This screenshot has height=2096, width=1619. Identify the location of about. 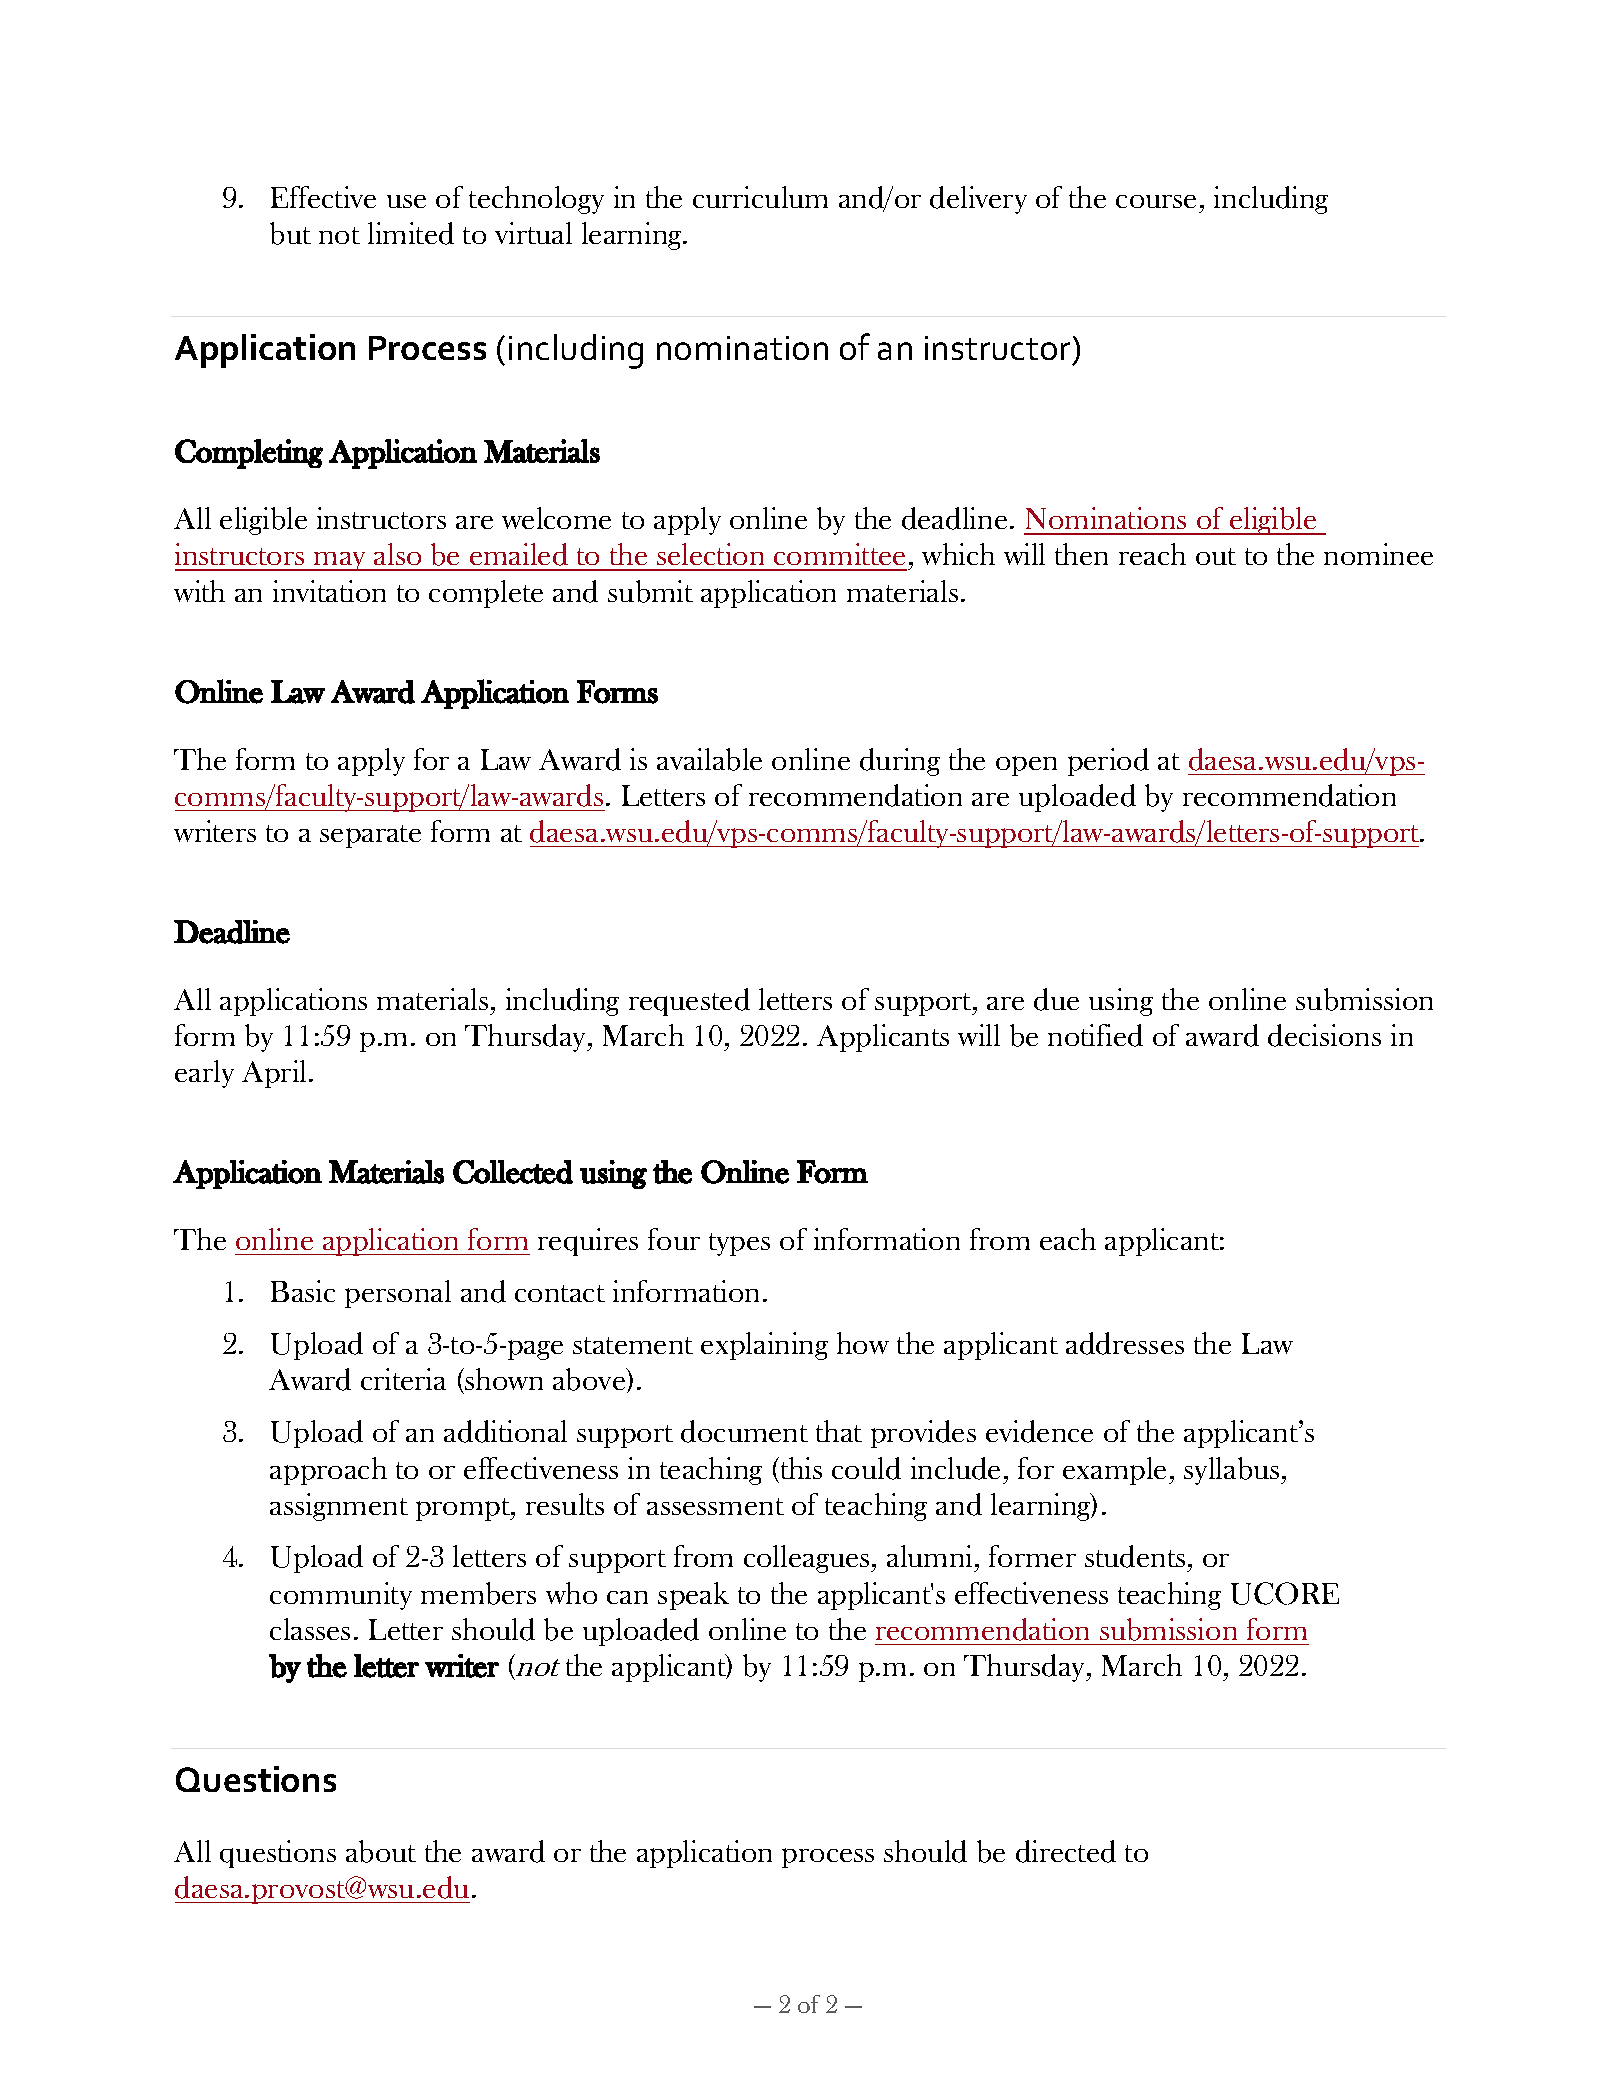
(381, 1851).
